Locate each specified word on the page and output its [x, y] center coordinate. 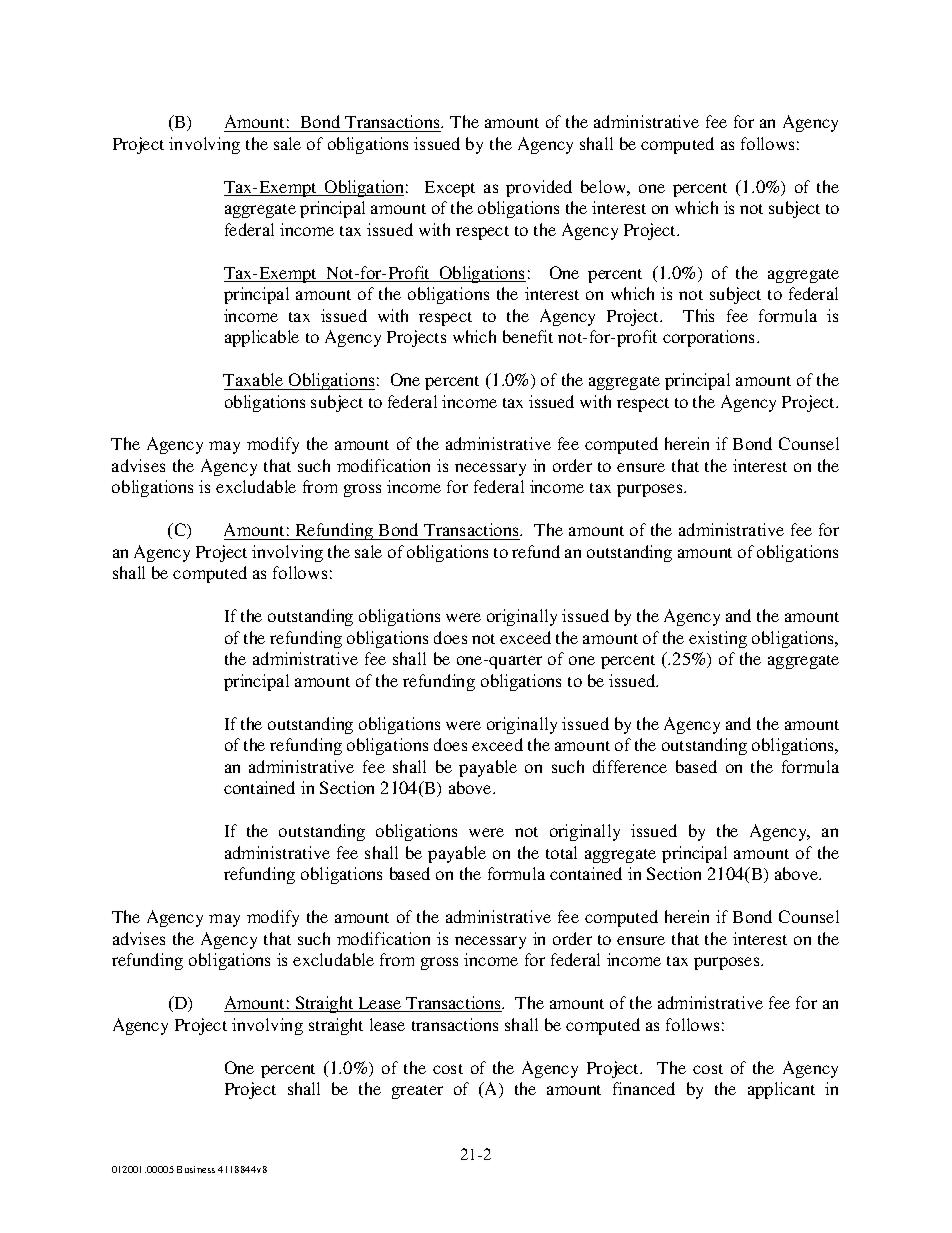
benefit [528, 336]
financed [644, 1088]
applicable [262, 338]
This [698, 315]
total [561, 852]
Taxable [253, 379]
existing [718, 639]
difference [630, 766]
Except [450, 189]
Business [196, 1169]
